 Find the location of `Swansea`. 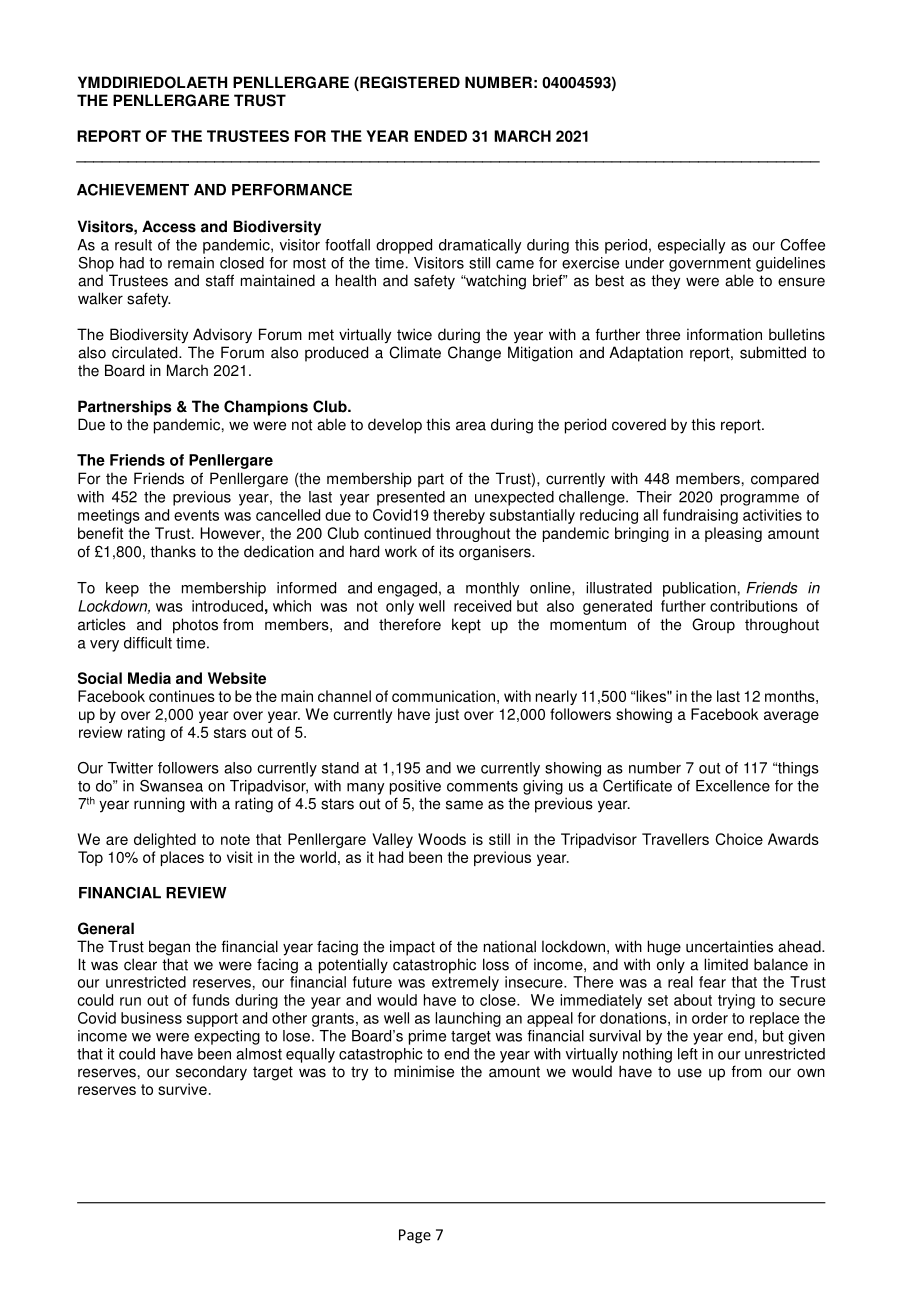

Swansea is located at coordinates (171, 786).
